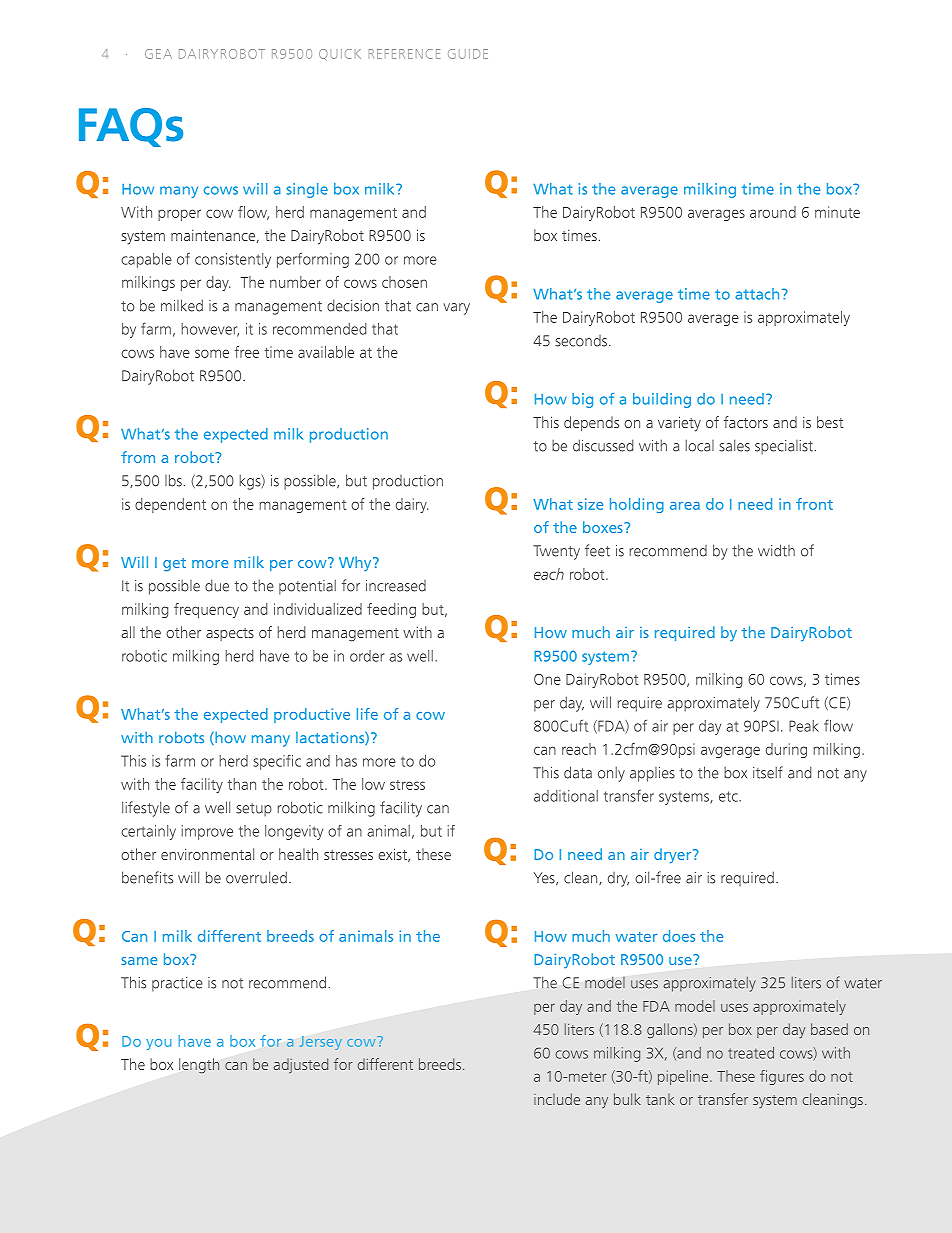 This document has height=1233, width=952. What do you see at coordinates (158, 54) in the document?
I see `GEA` at bounding box center [158, 54].
